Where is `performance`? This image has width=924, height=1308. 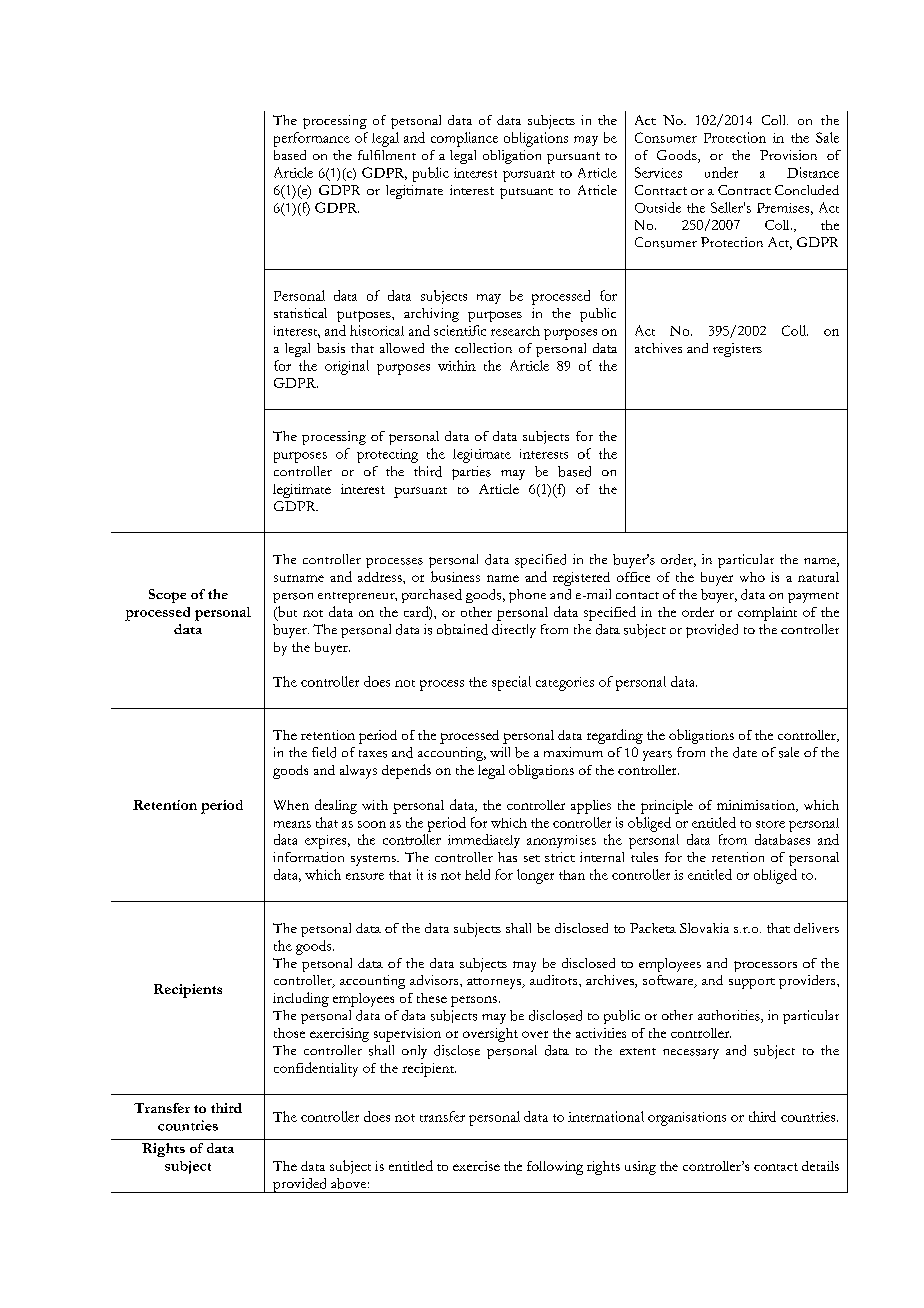 performance is located at coordinates (312, 139).
